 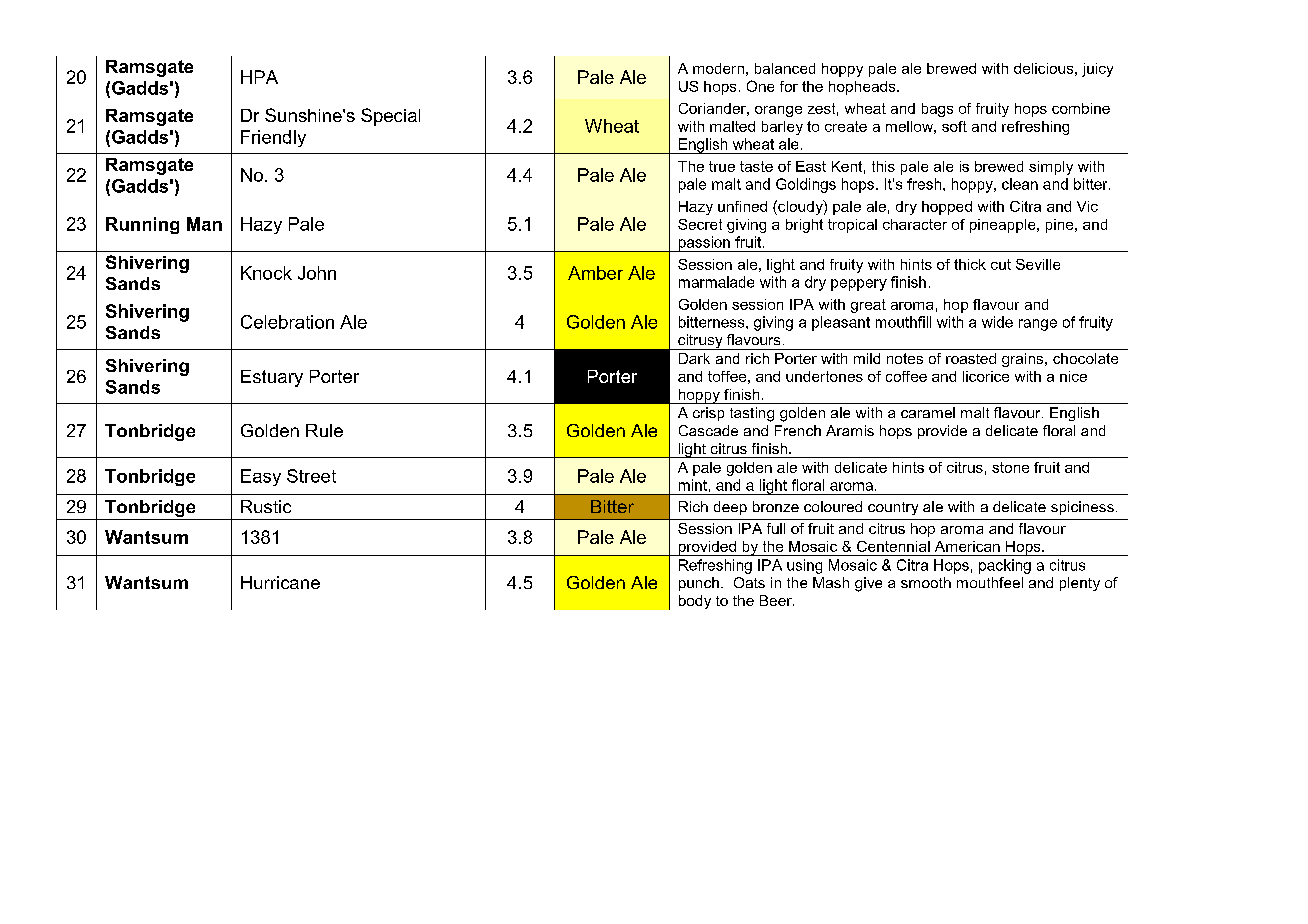 I want to click on mouthfeel, so click(x=990, y=582).
